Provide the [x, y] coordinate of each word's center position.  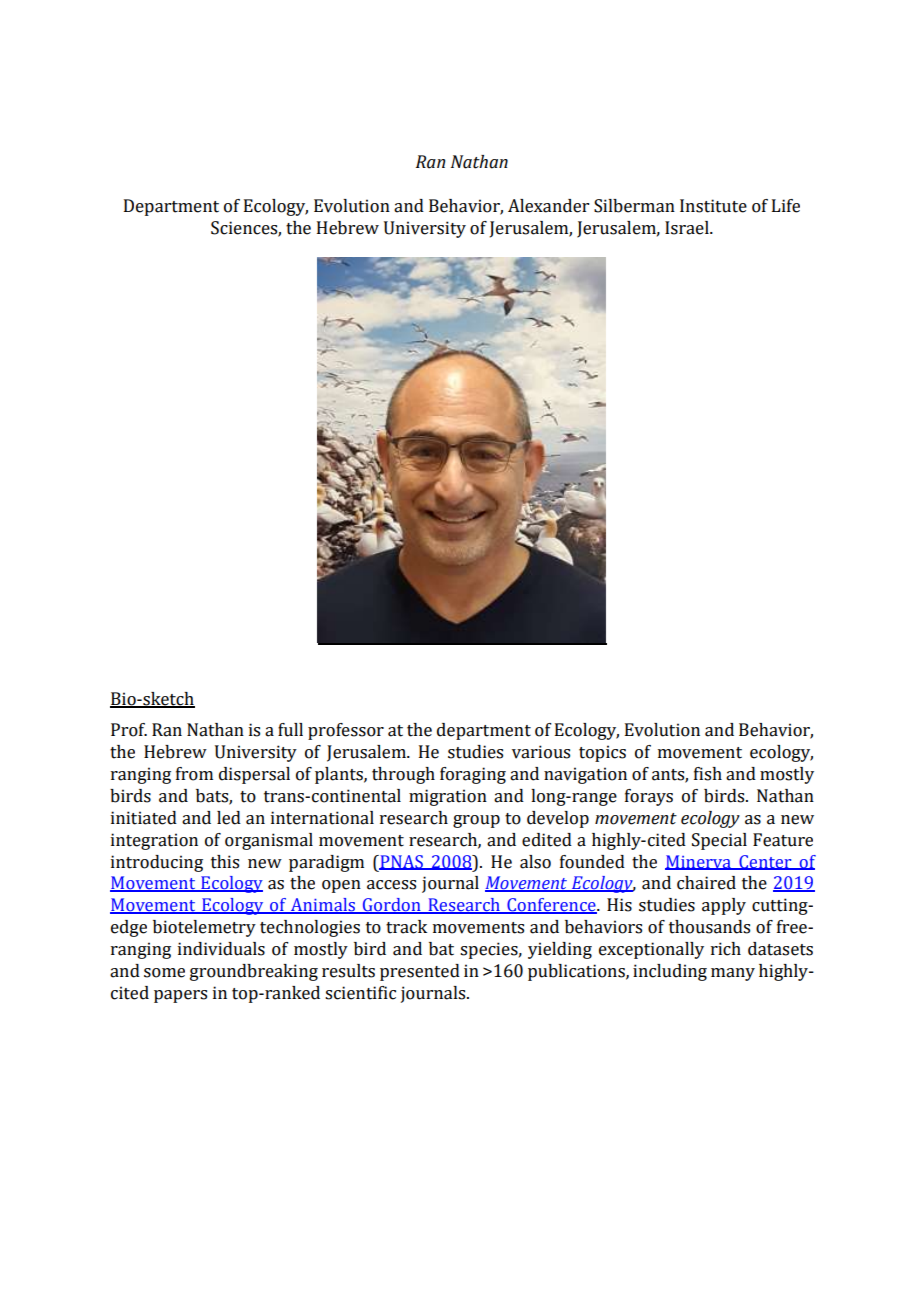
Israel [688, 228]
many [733, 974]
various [541, 752]
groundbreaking [254, 972]
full [290, 730]
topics [602, 753]
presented [420, 972]
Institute [713, 206]
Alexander [548, 206]
